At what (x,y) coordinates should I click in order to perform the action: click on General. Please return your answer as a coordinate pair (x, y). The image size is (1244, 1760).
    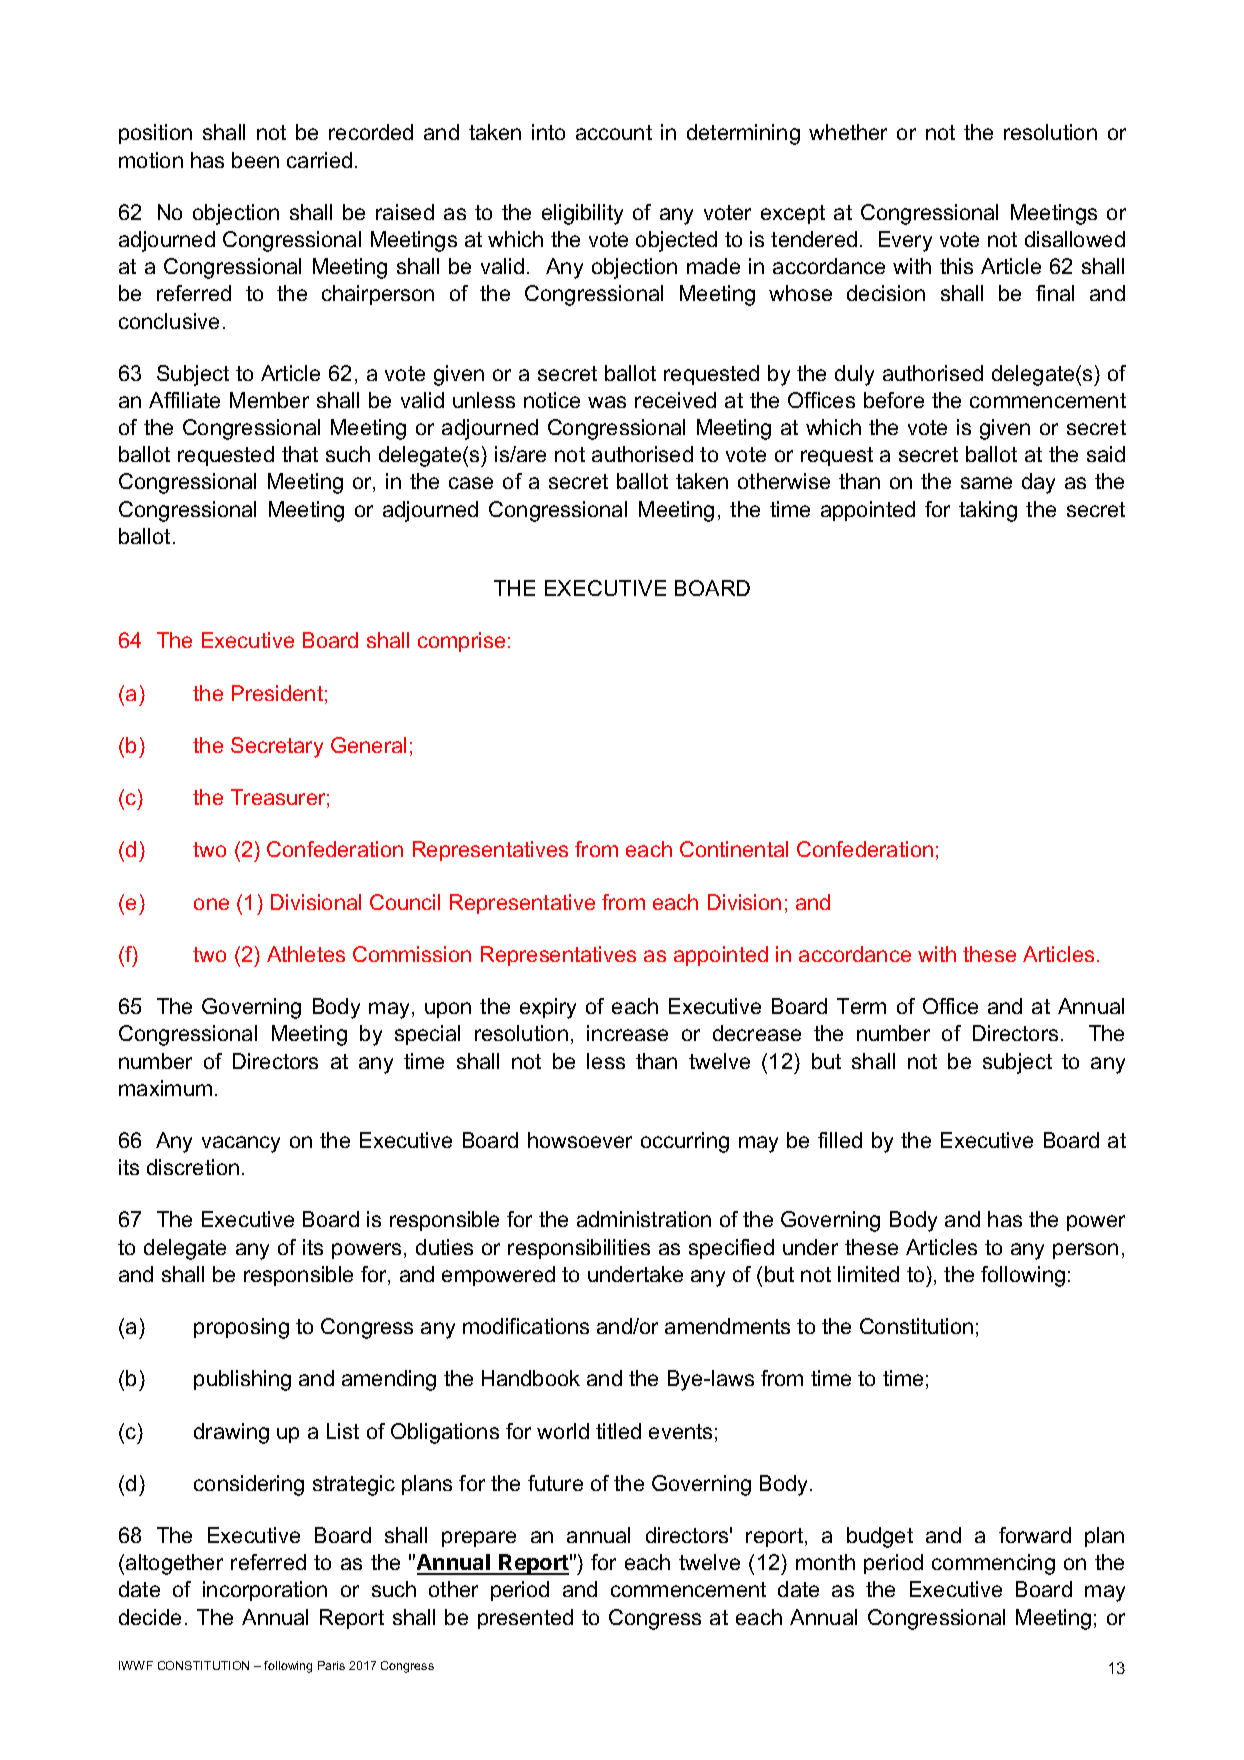
    Looking at the image, I should click on (368, 745).
